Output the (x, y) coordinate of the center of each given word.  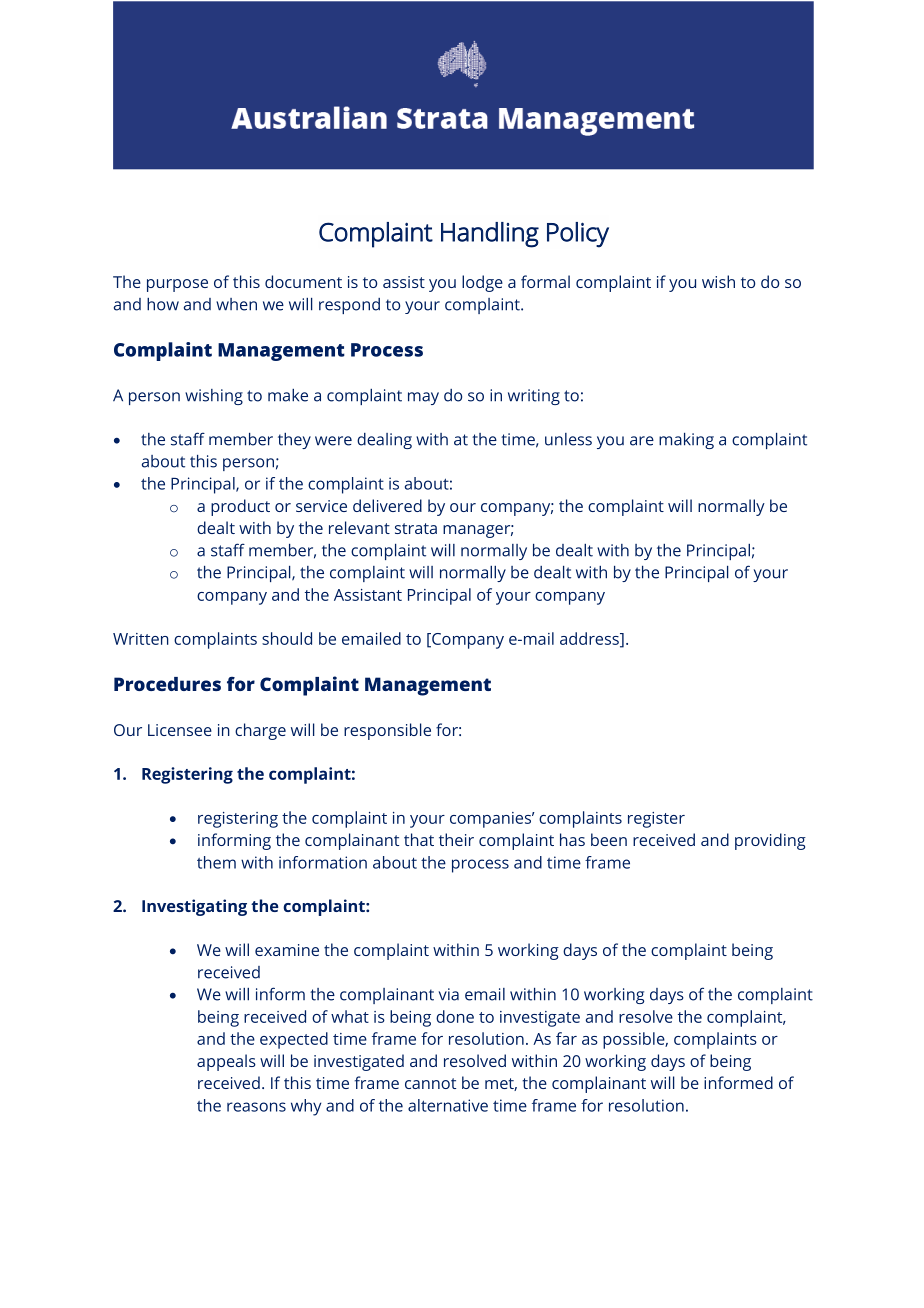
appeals (226, 1062)
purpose (177, 285)
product (240, 507)
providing (770, 841)
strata (416, 528)
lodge (482, 283)
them (216, 862)
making (686, 441)
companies (492, 820)
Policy (578, 235)
